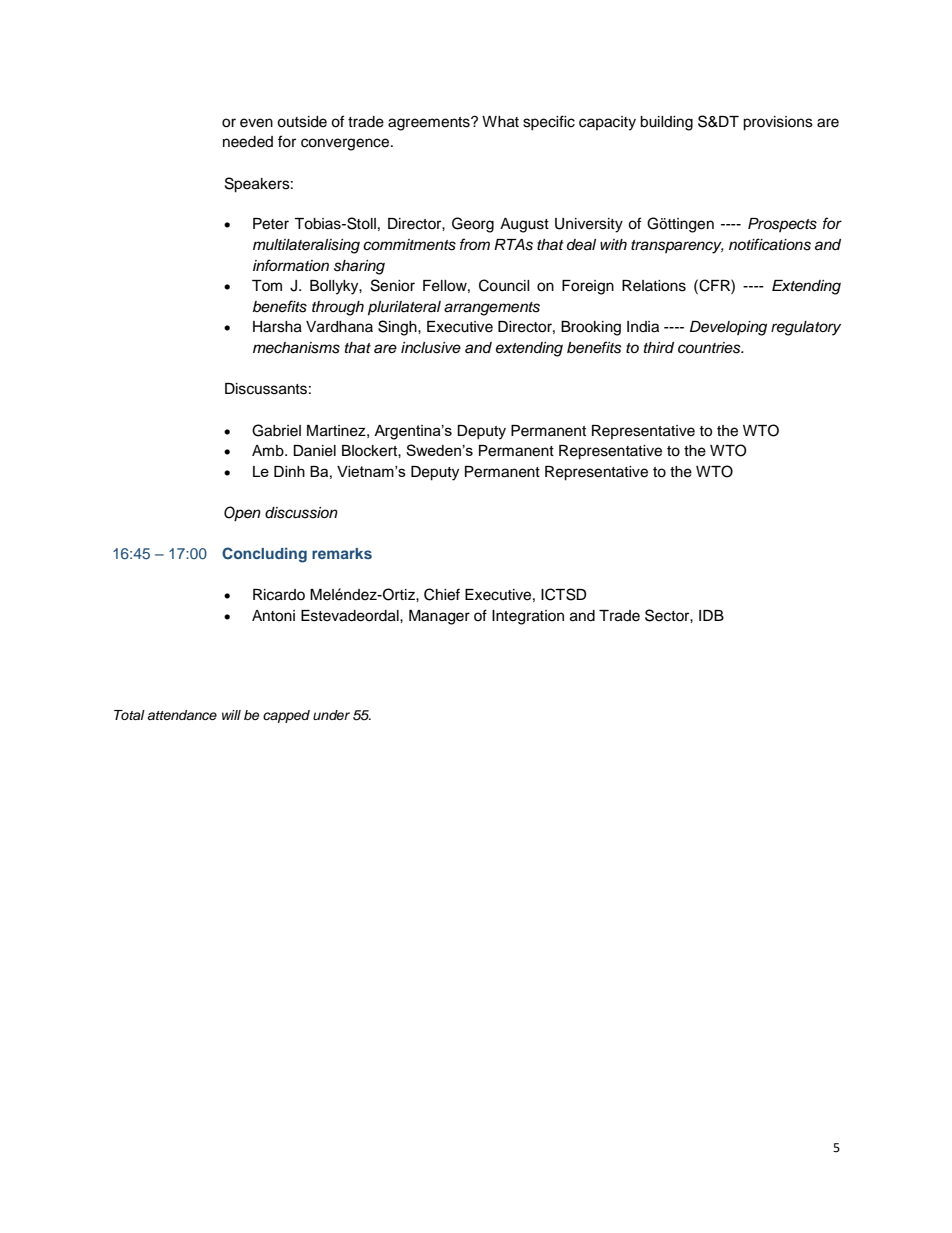  Describe the element at coordinates (500, 122) in the screenshot. I see `What` at that location.
